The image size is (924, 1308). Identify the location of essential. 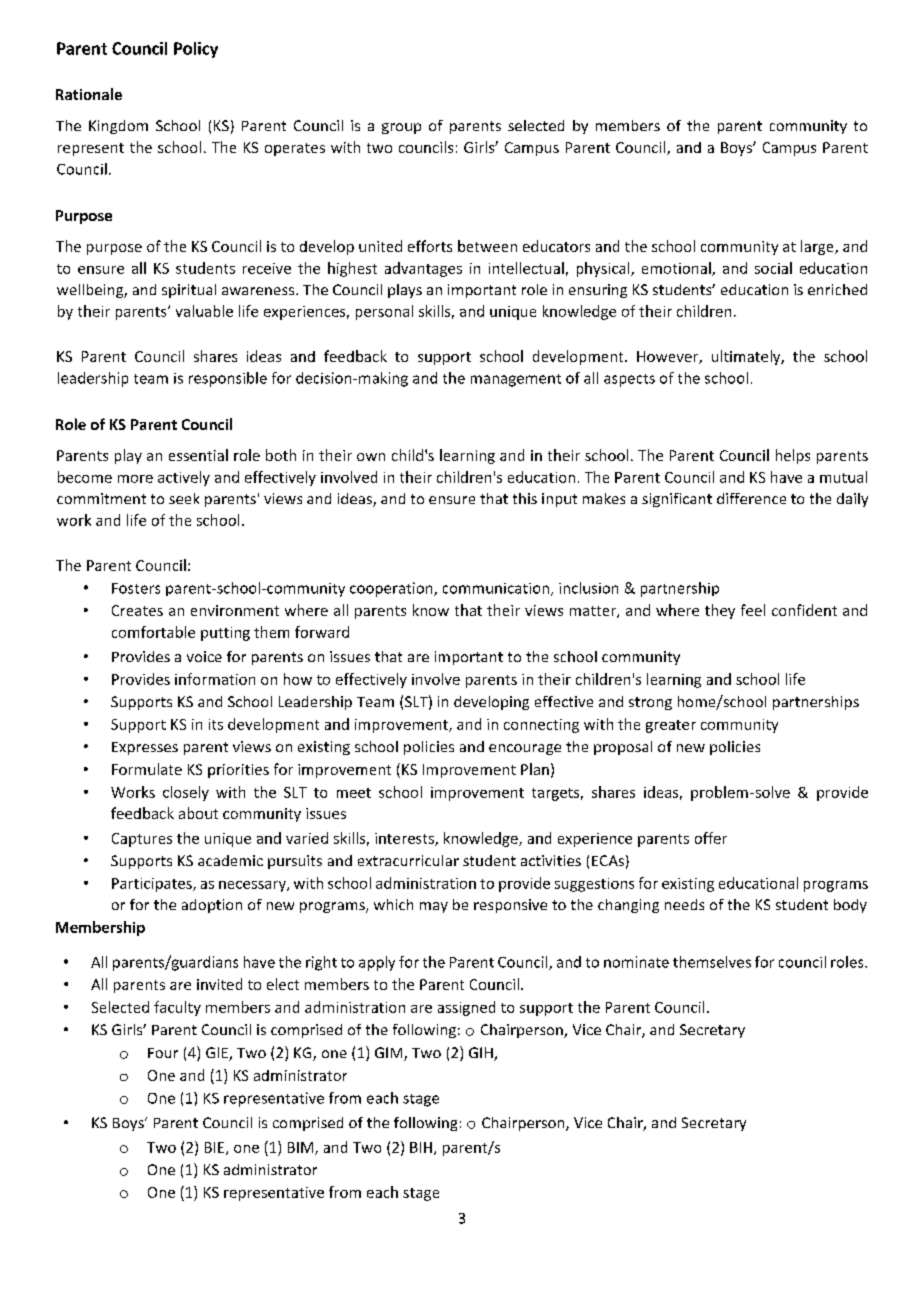
(198, 455).
